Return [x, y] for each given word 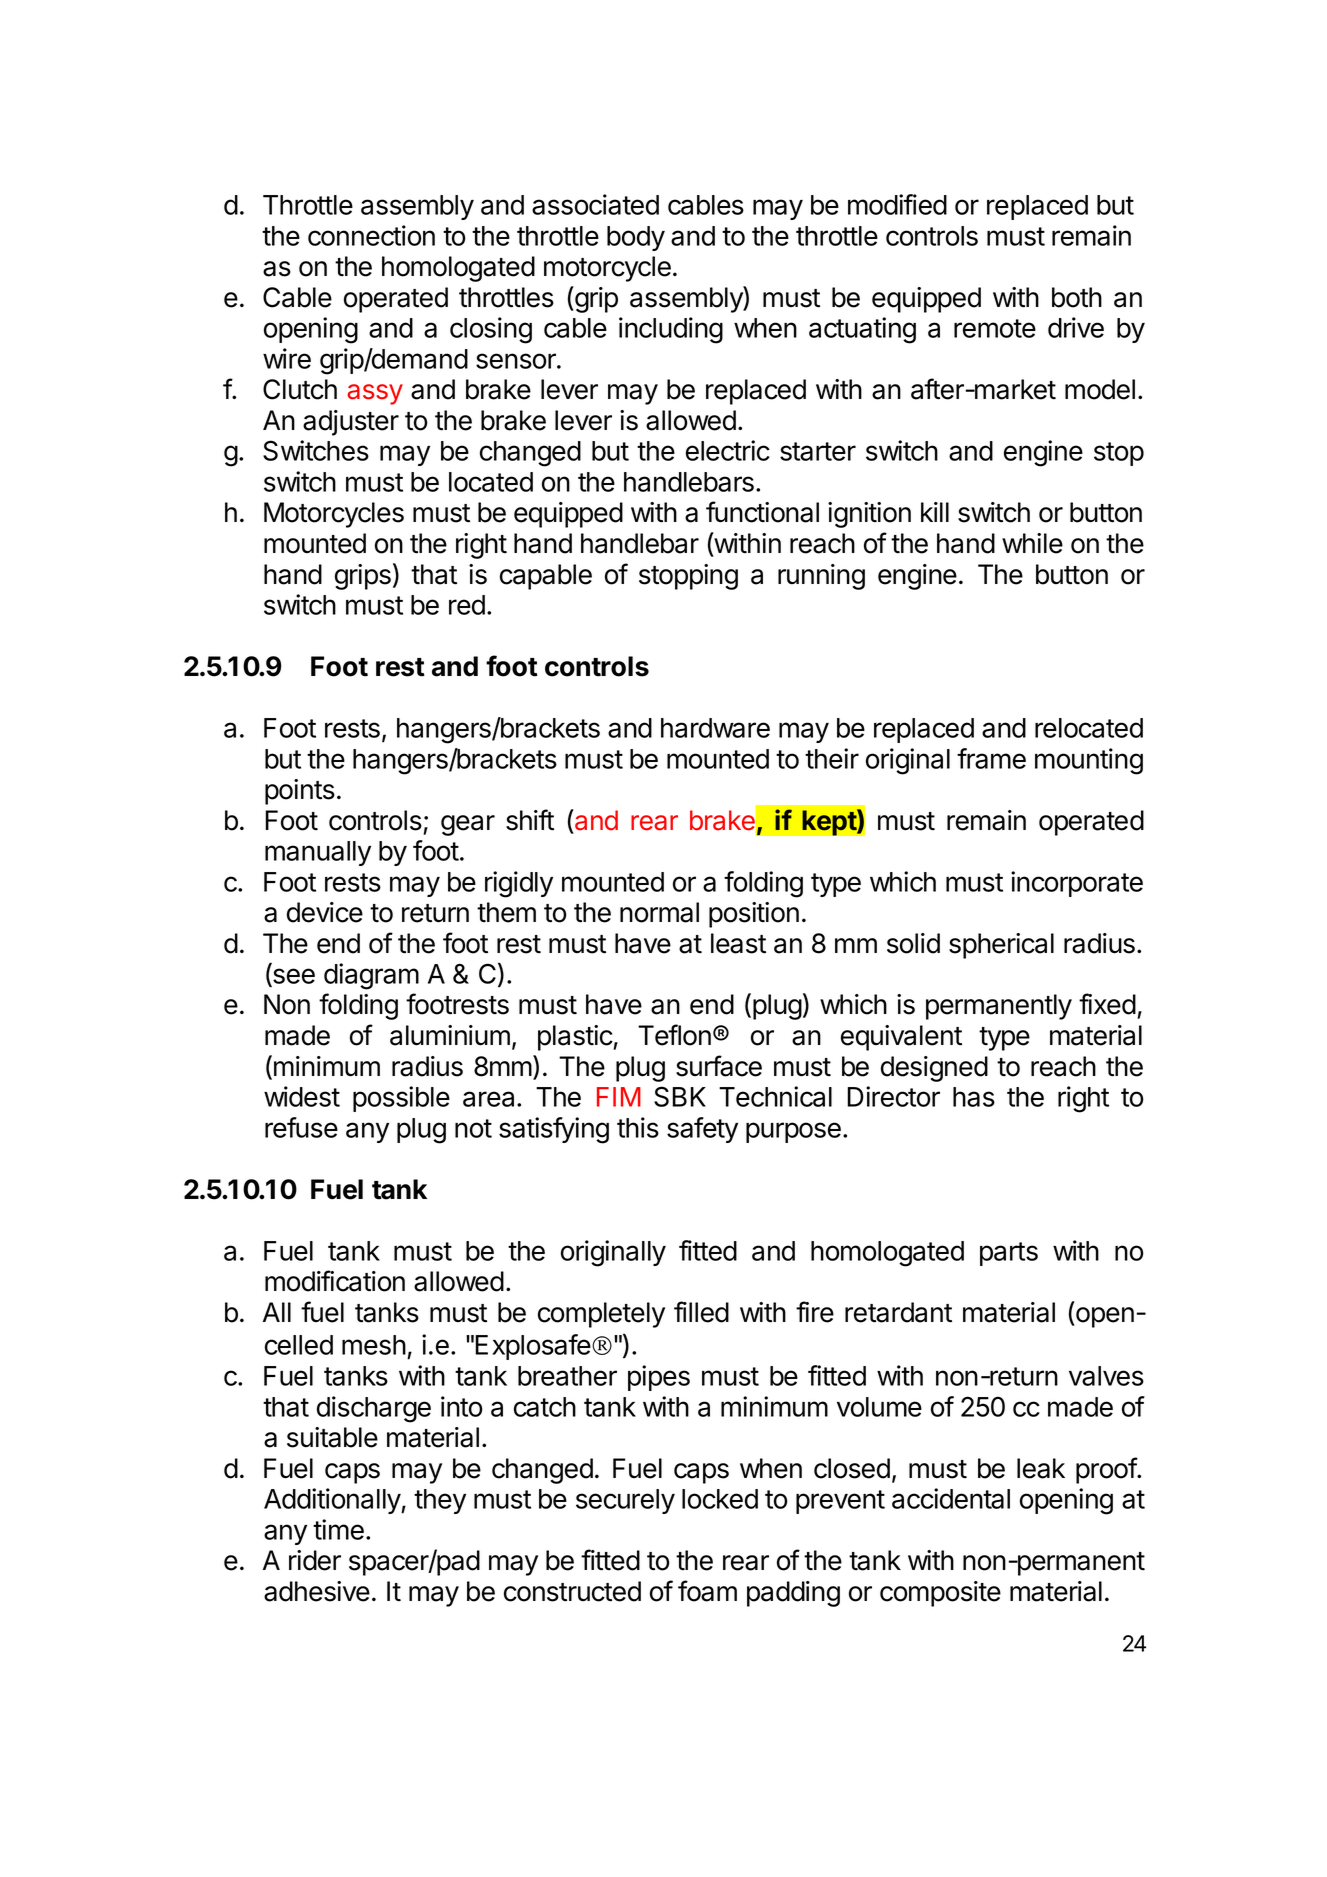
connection [371, 235]
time [338, 1529]
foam [707, 1591]
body [636, 238]
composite [940, 1594]
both [1077, 297]
